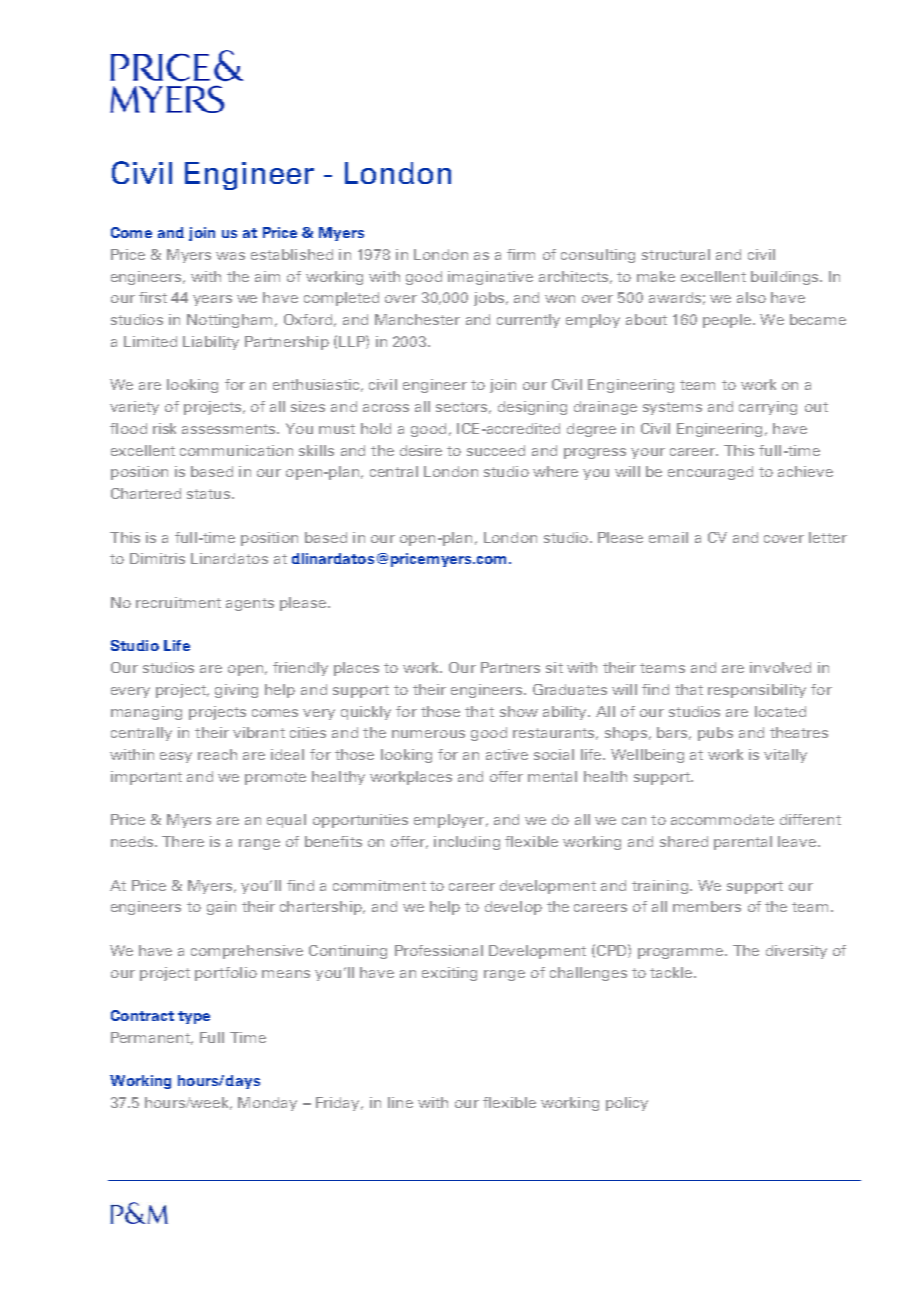 Image resolution: width=924 pixels, height=1308 pixels. What do you see at coordinates (555, 471) in the image?
I see `where` at bounding box center [555, 471].
